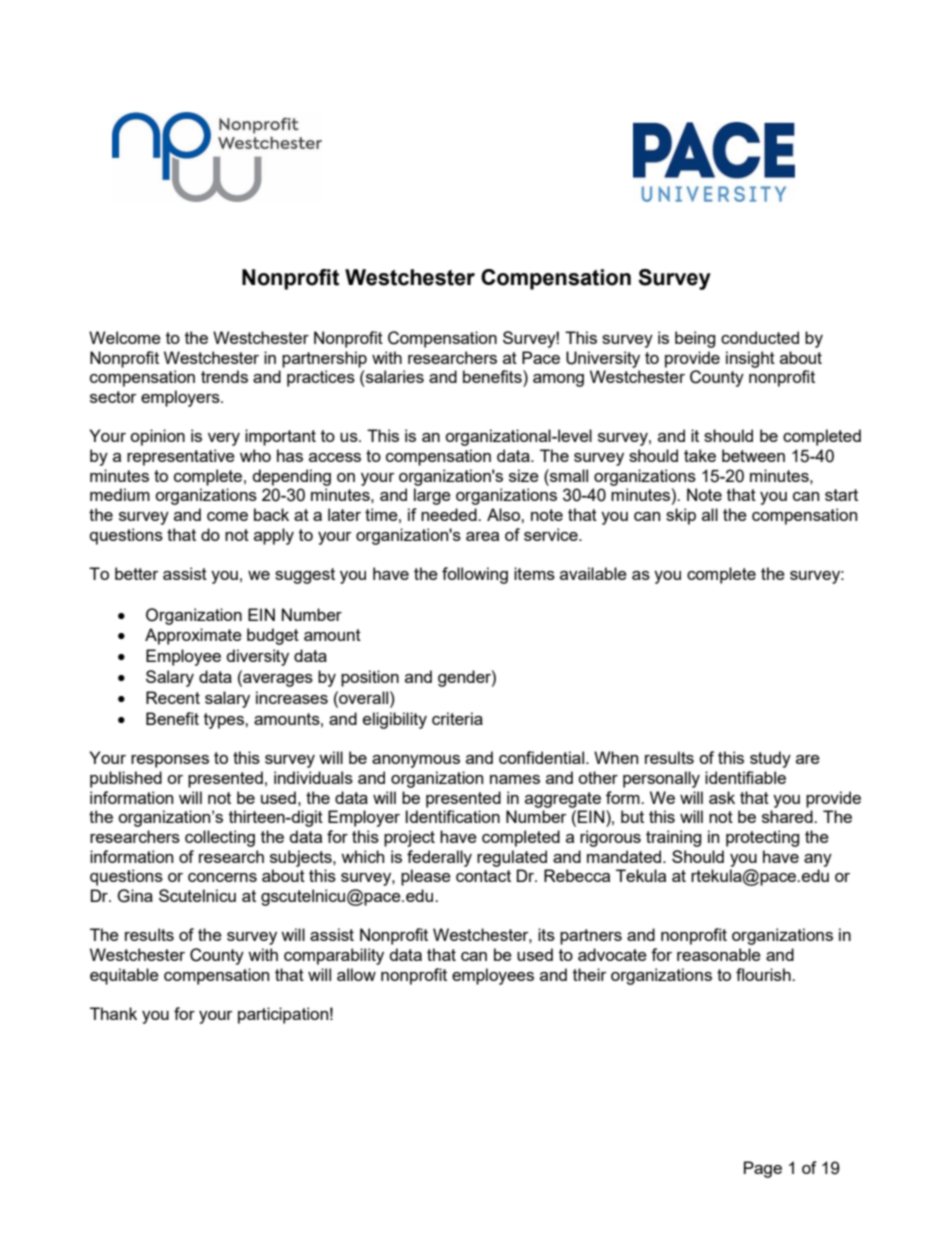  Describe the element at coordinates (193, 636) in the page. I see `Approximate` at that location.
